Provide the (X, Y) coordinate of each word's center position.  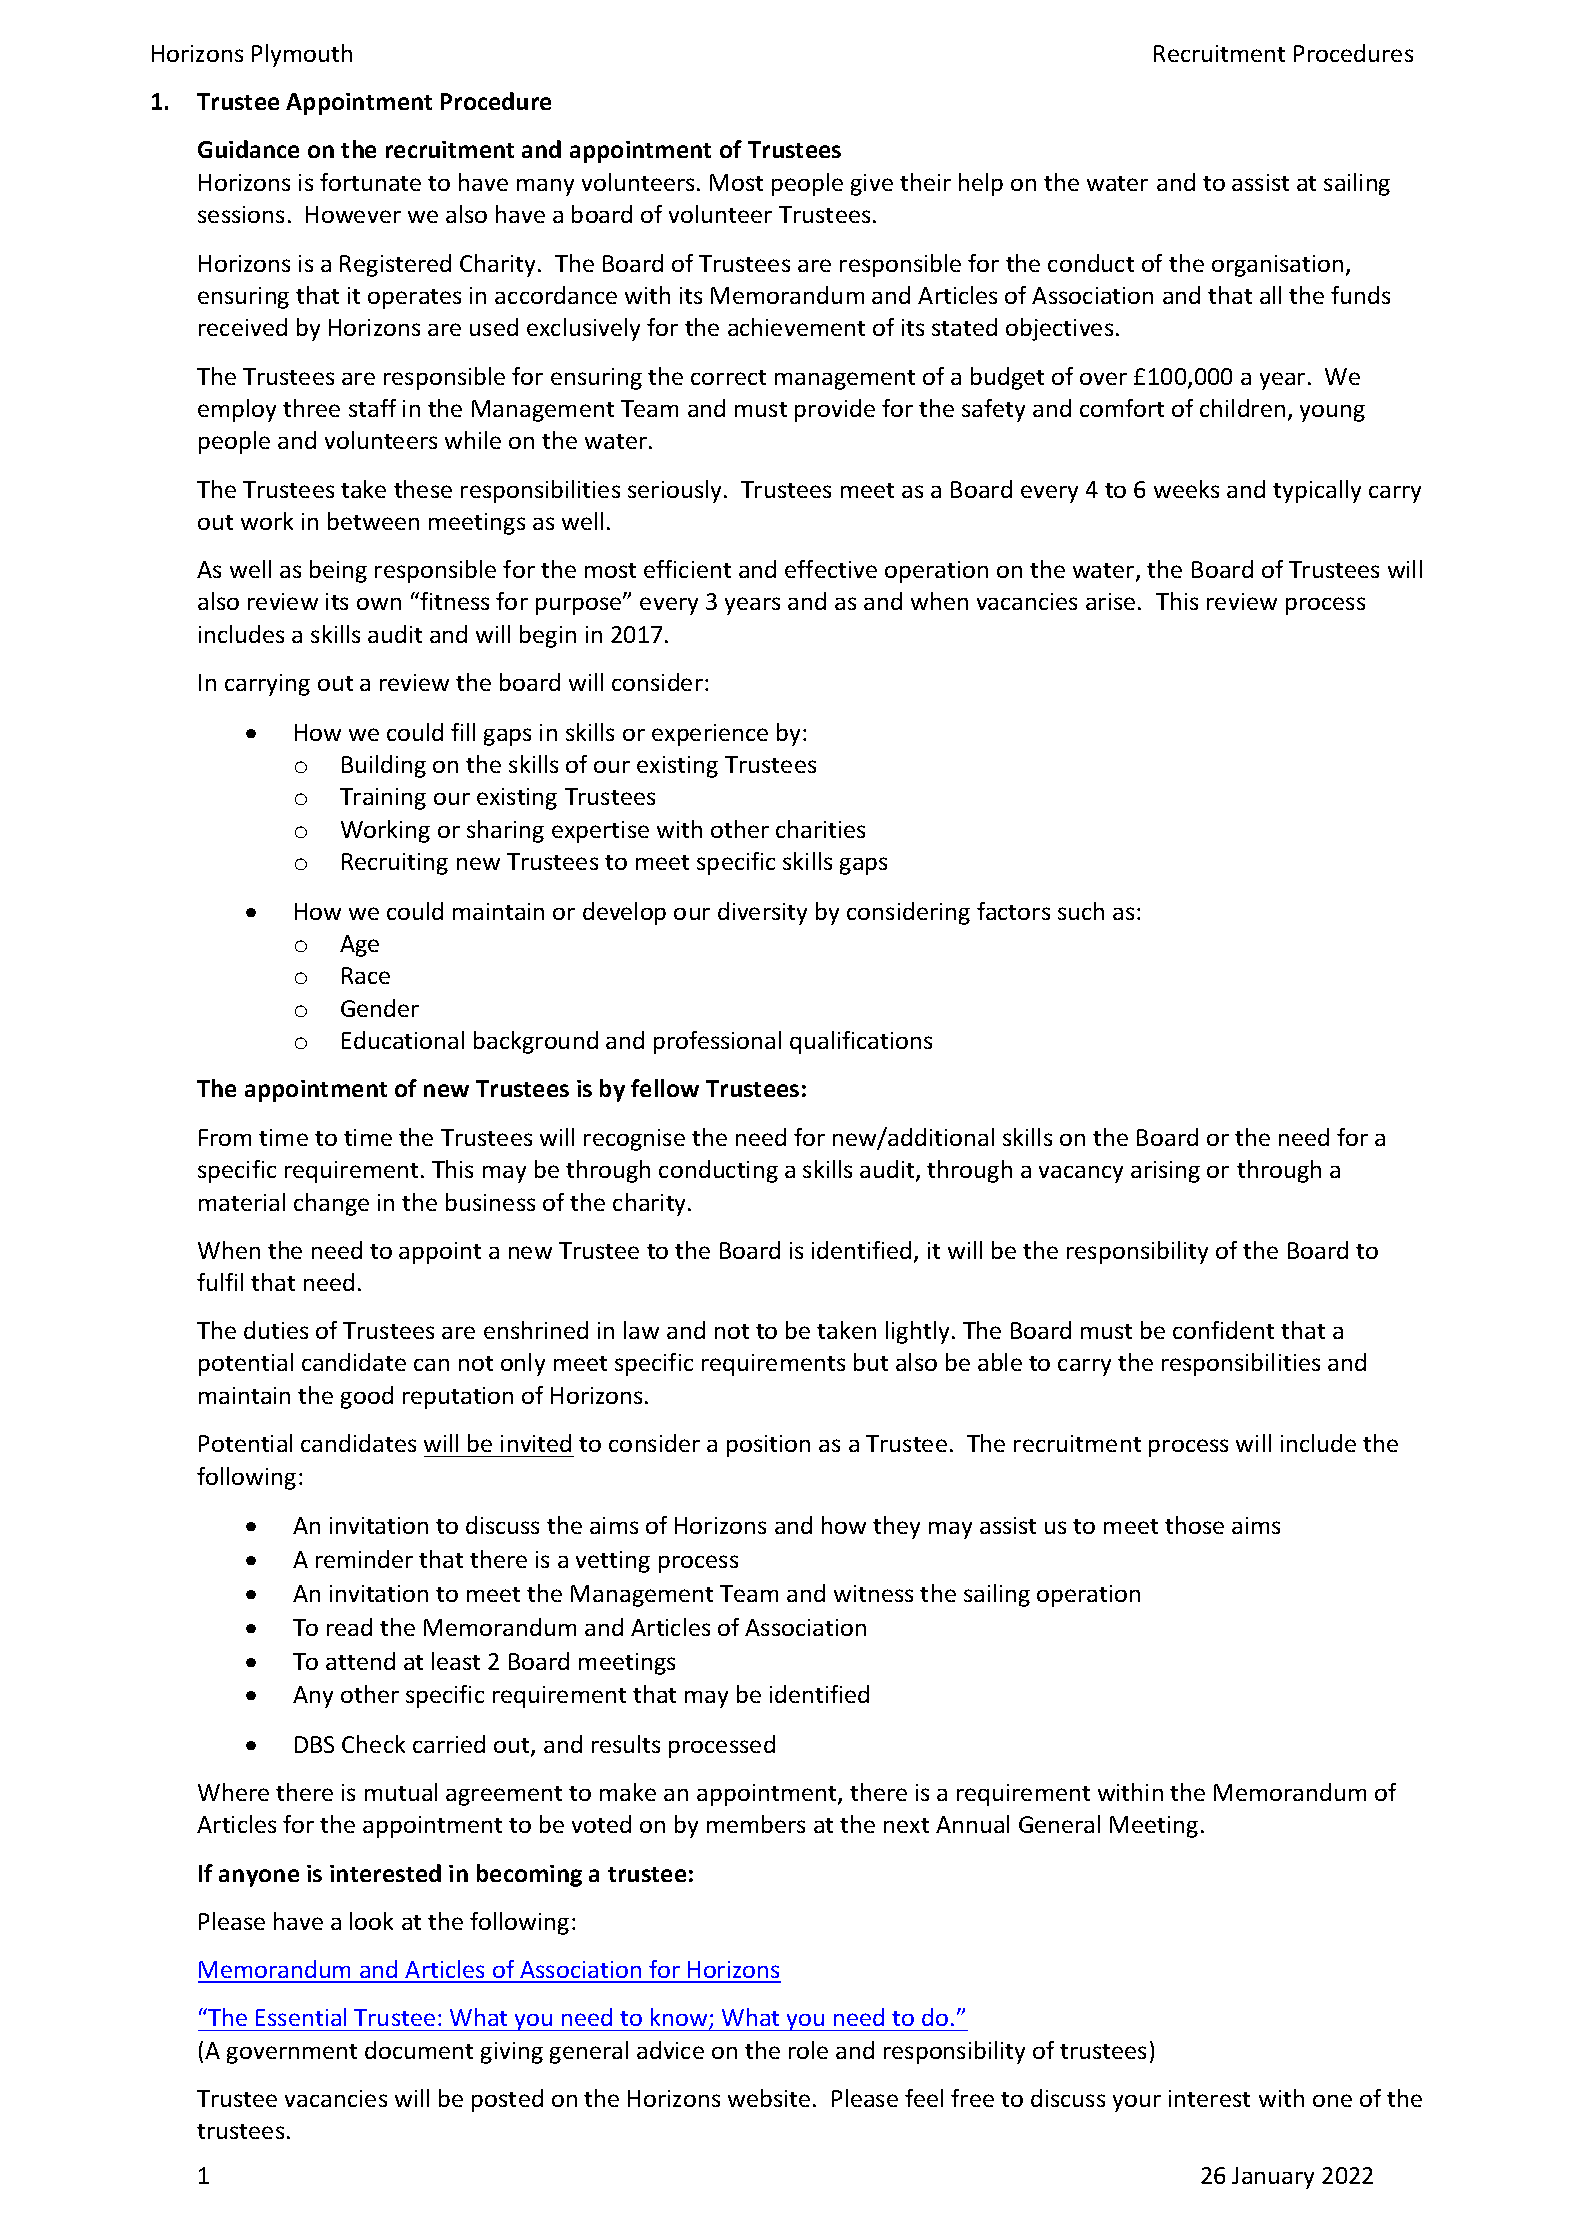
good (367, 1397)
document (419, 2050)
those (1194, 1525)
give (872, 185)
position (768, 1446)
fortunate (370, 182)
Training (383, 799)
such (1081, 911)
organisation (1277, 266)
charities (820, 829)
